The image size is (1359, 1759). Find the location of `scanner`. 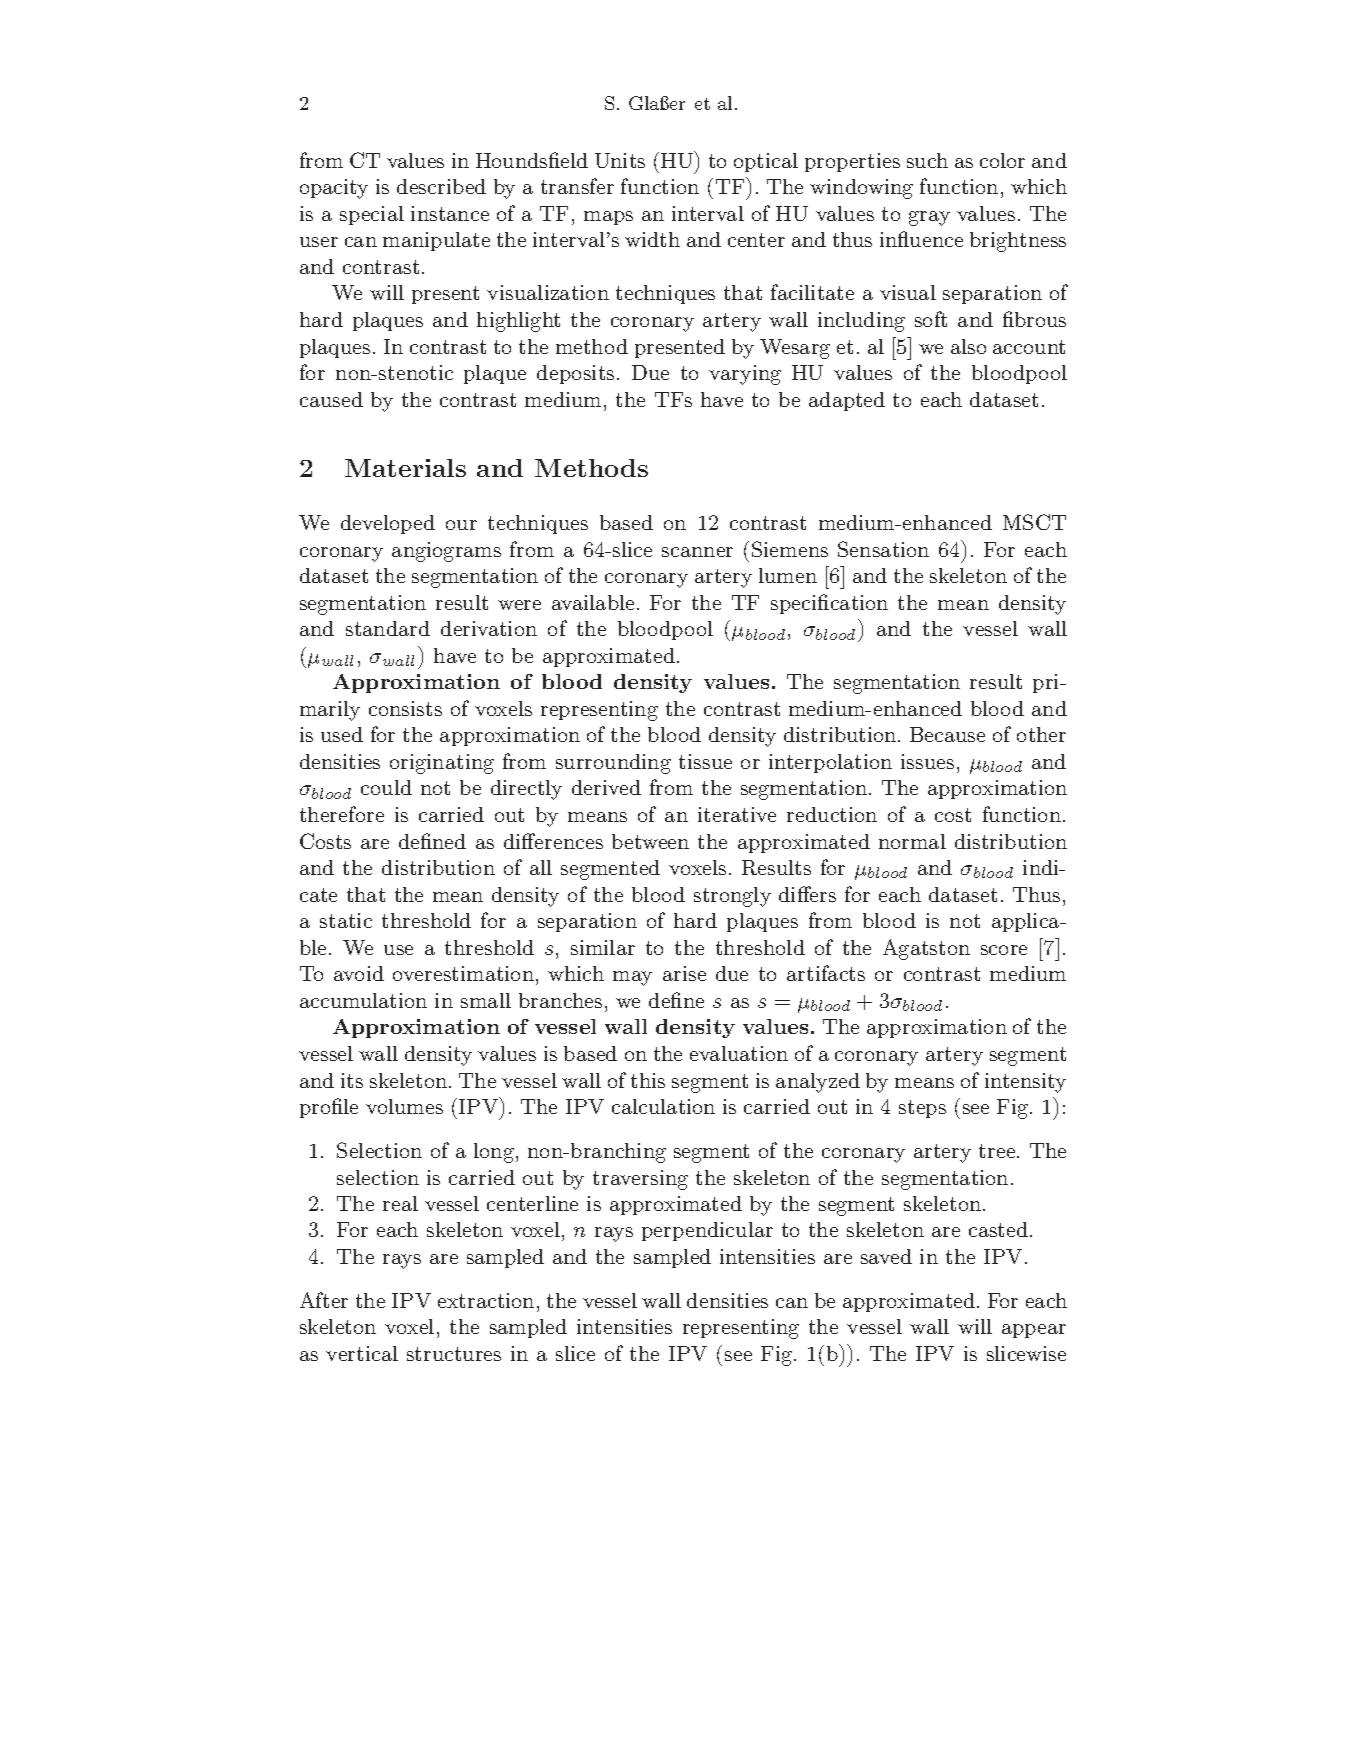

scanner is located at coordinates (697, 552).
